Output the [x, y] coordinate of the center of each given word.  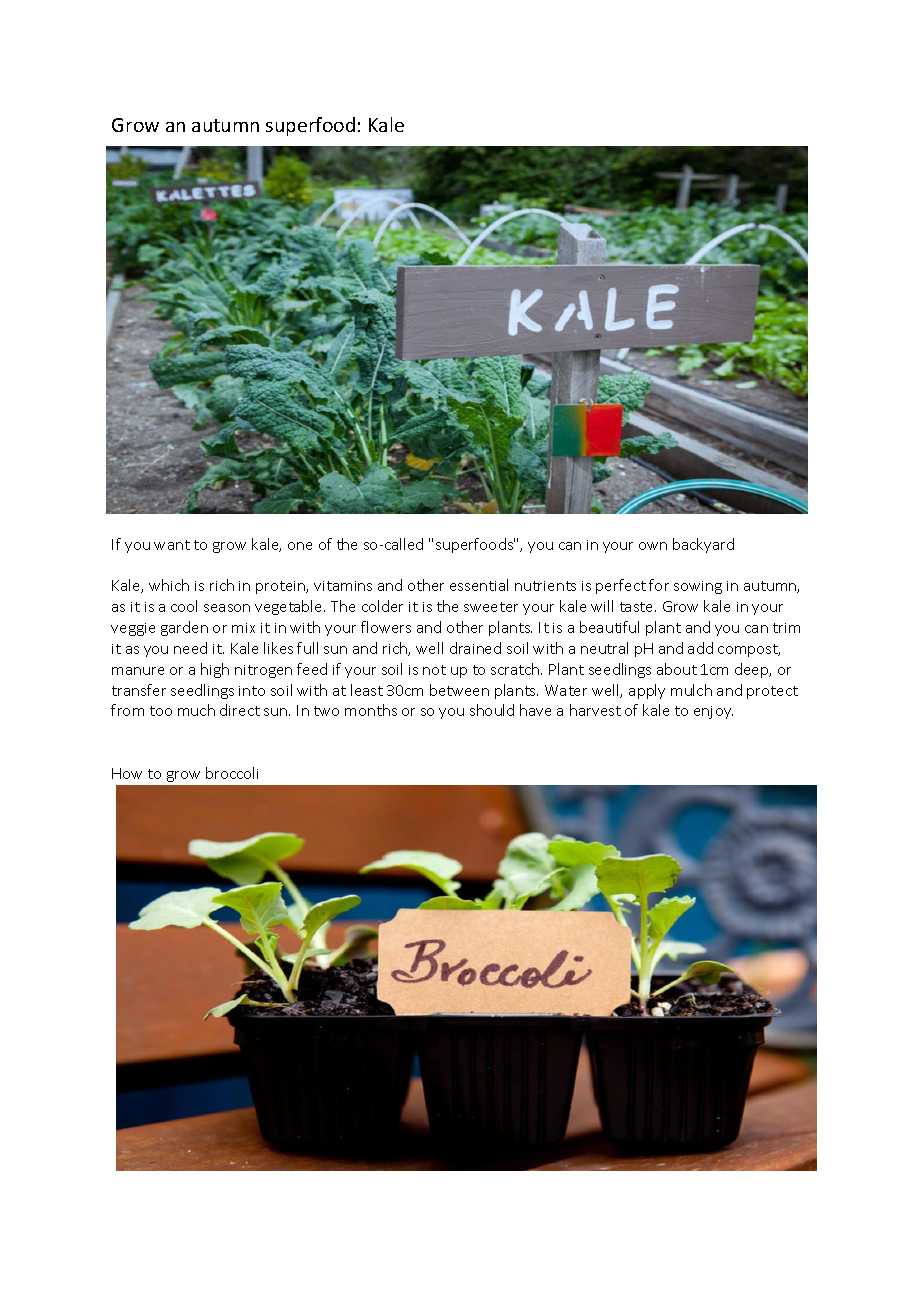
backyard [703, 545]
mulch [691, 690]
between [459, 690]
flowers [386, 627]
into [252, 691]
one [300, 546]
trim [786, 628]
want [172, 545]
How [127, 773]
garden [184, 628]
